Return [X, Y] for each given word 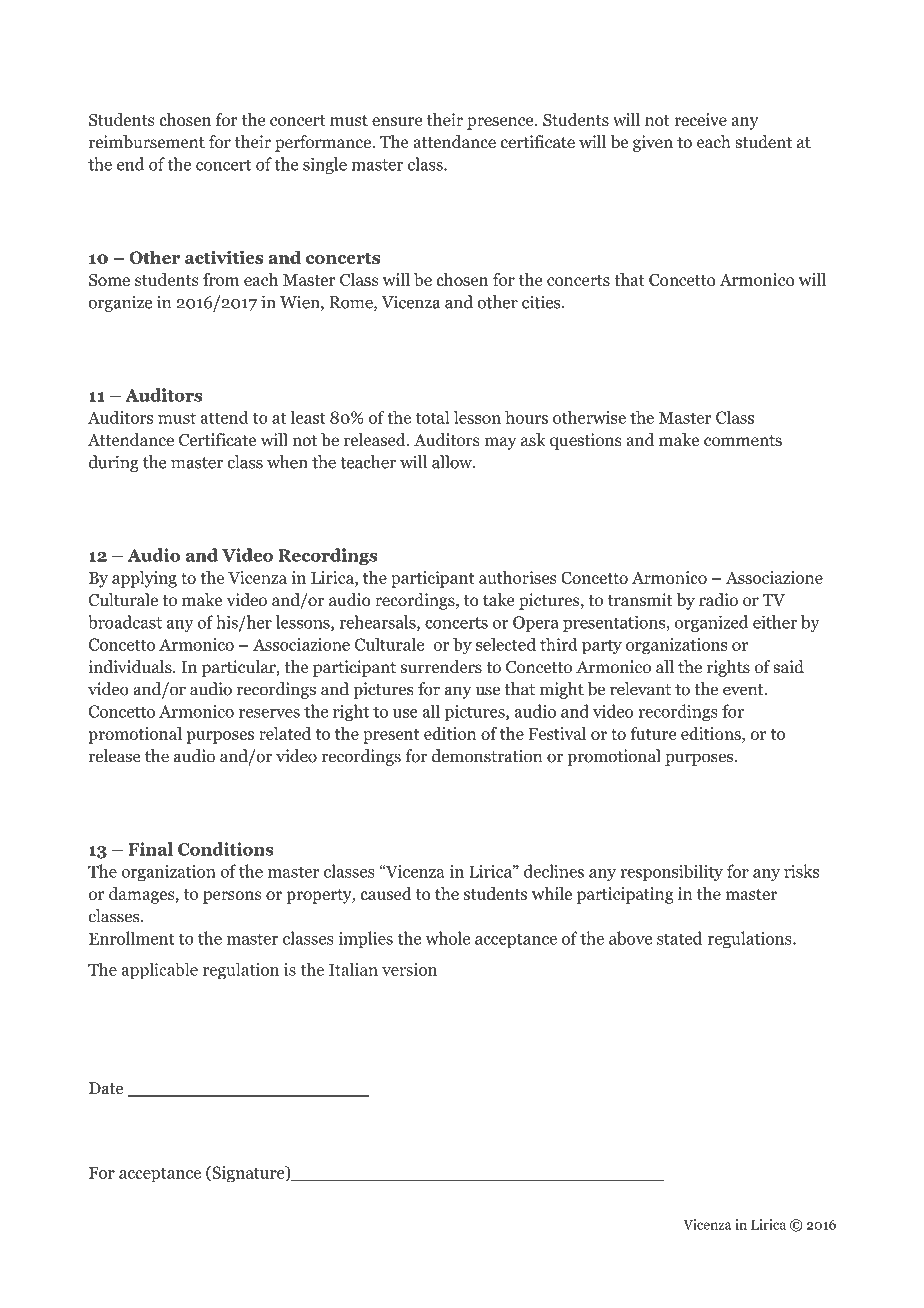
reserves [269, 713]
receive [700, 119]
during [114, 463]
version [409, 969]
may [500, 443]
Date [106, 1088]
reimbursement [147, 142]
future [653, 733]
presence [501, 123]
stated [679, 938]
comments [743, 441]
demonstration [487, 756]
